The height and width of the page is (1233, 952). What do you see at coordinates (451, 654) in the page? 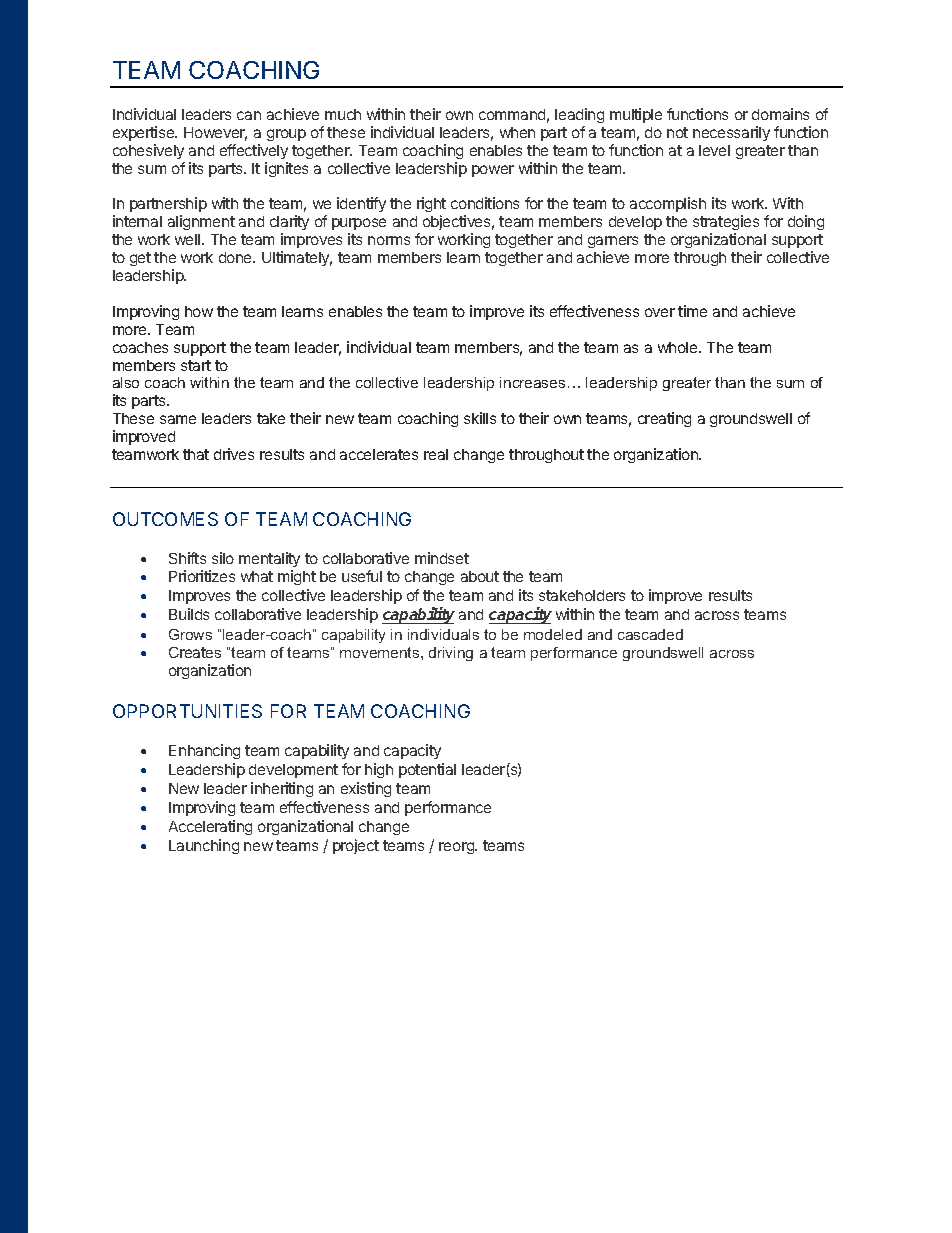
I see `driving` at bounding box center [451, 654].
